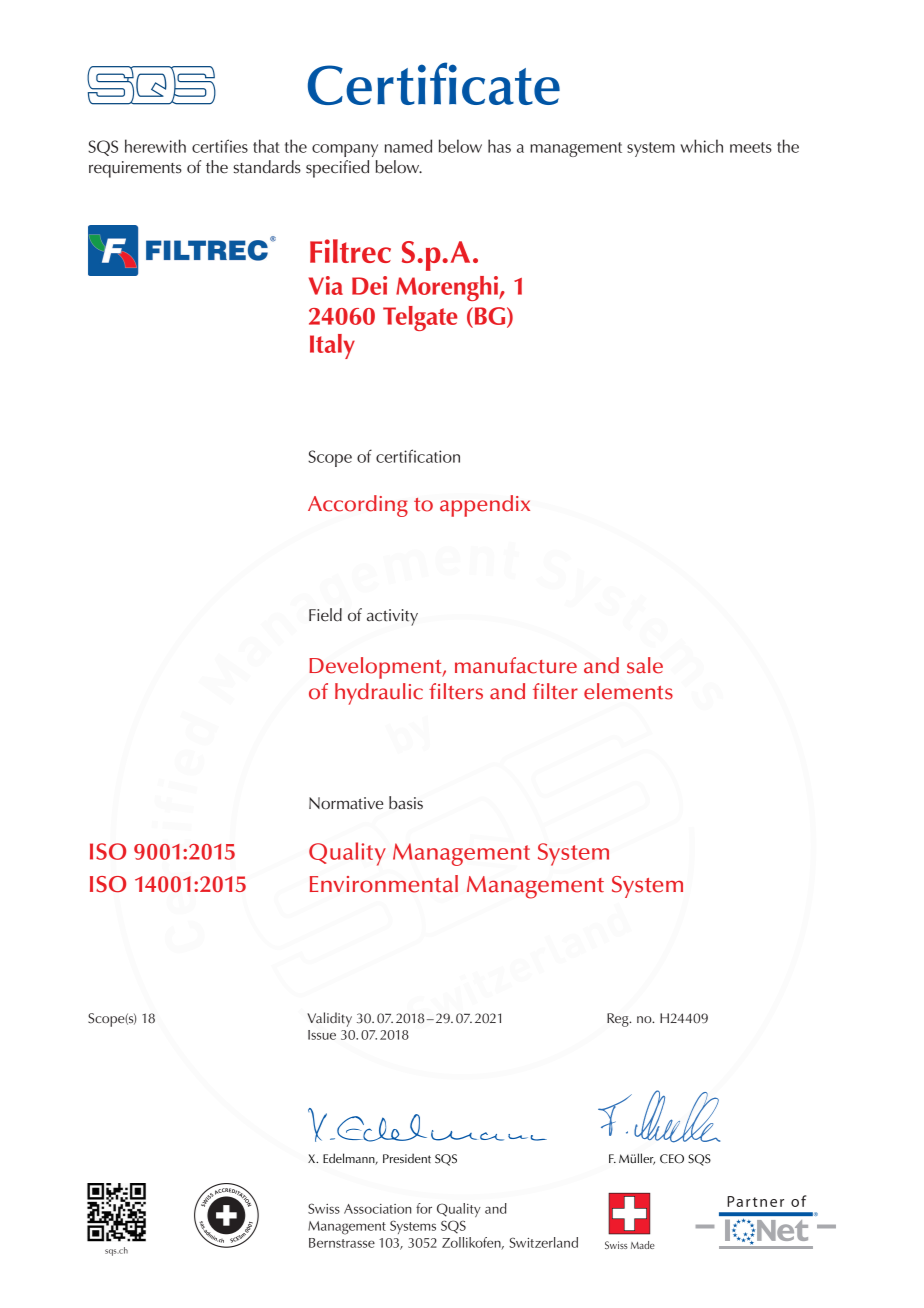 The image size is (924, 1308). What do you see at coordinates (701, 146) in the screenshot?
I see `which` at bounding box center [701, 146].
